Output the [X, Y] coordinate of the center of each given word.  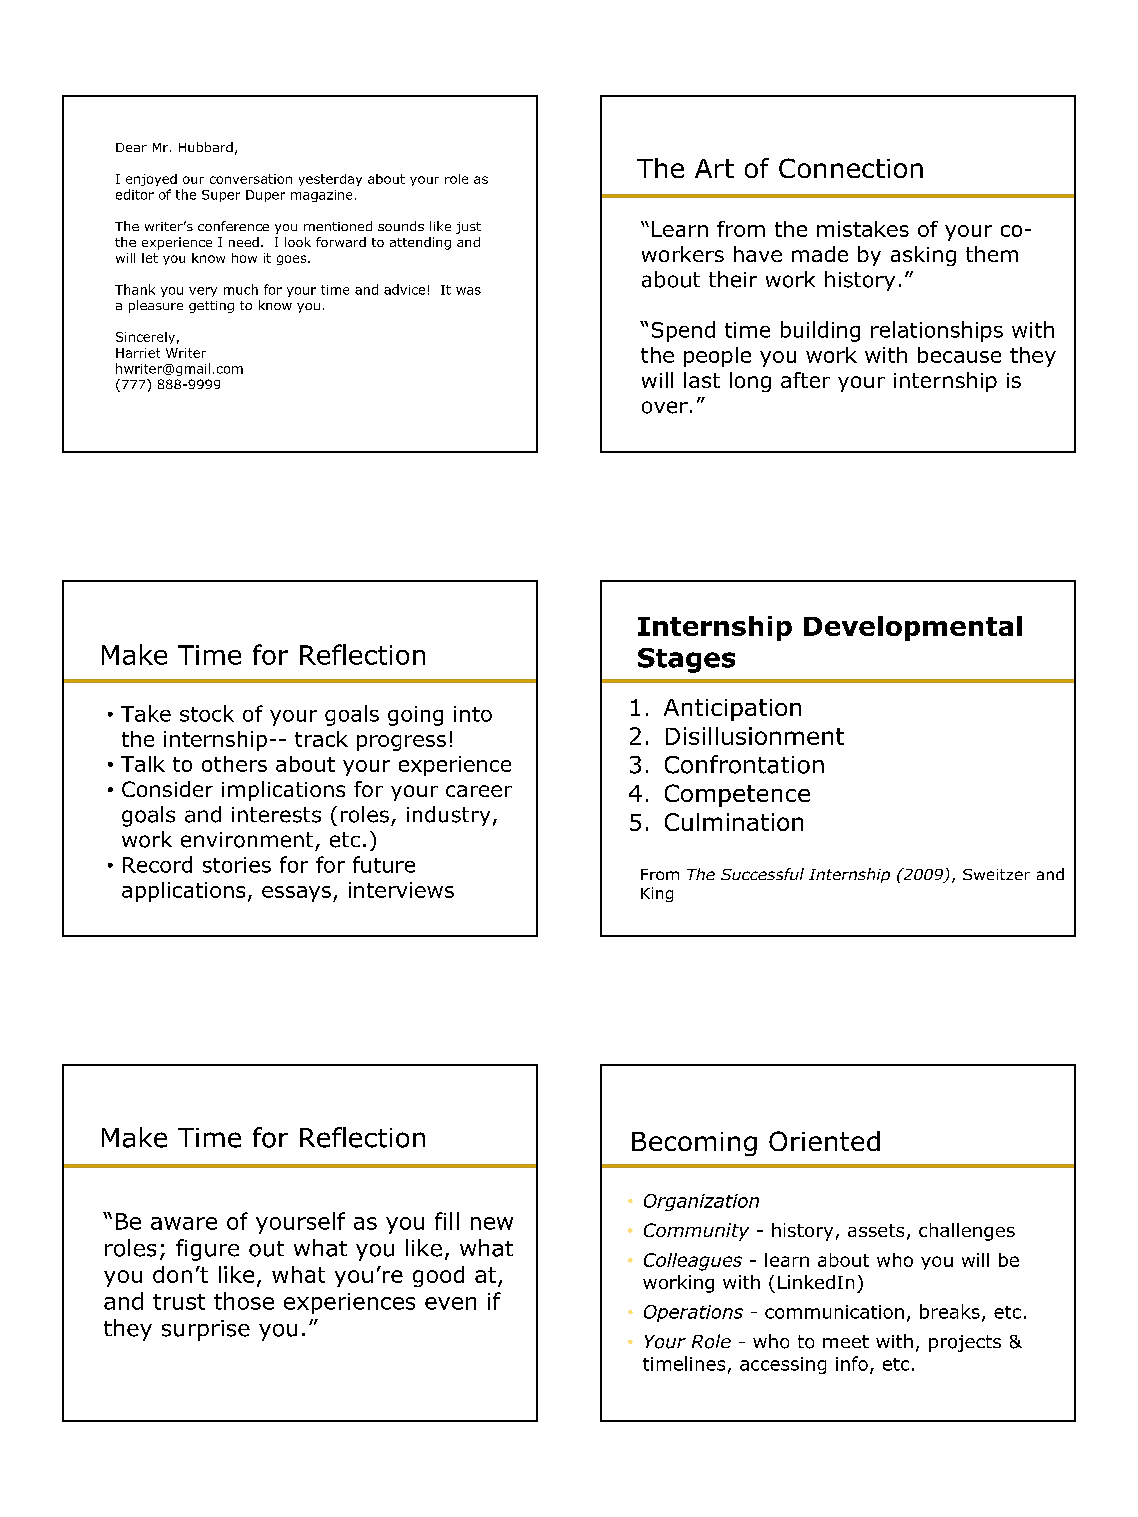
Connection [851, 168]
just [468, 228]
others [234, 764]
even [450, 1303]
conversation [251, 179]
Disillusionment [755, 736]
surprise [206, 1330]
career [479, 791]
